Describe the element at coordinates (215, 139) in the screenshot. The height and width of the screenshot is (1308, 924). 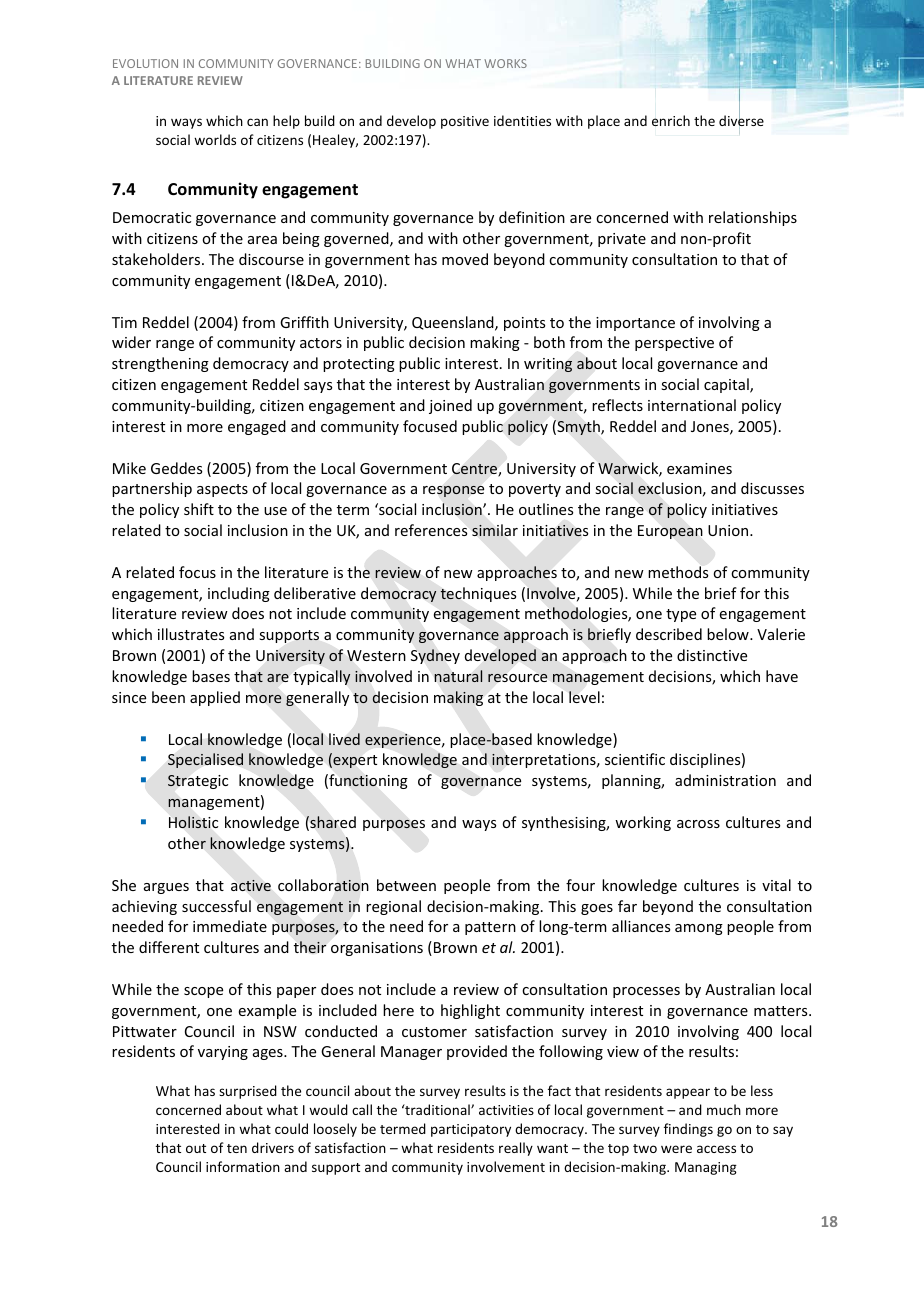
I see `worlds` at that location.
